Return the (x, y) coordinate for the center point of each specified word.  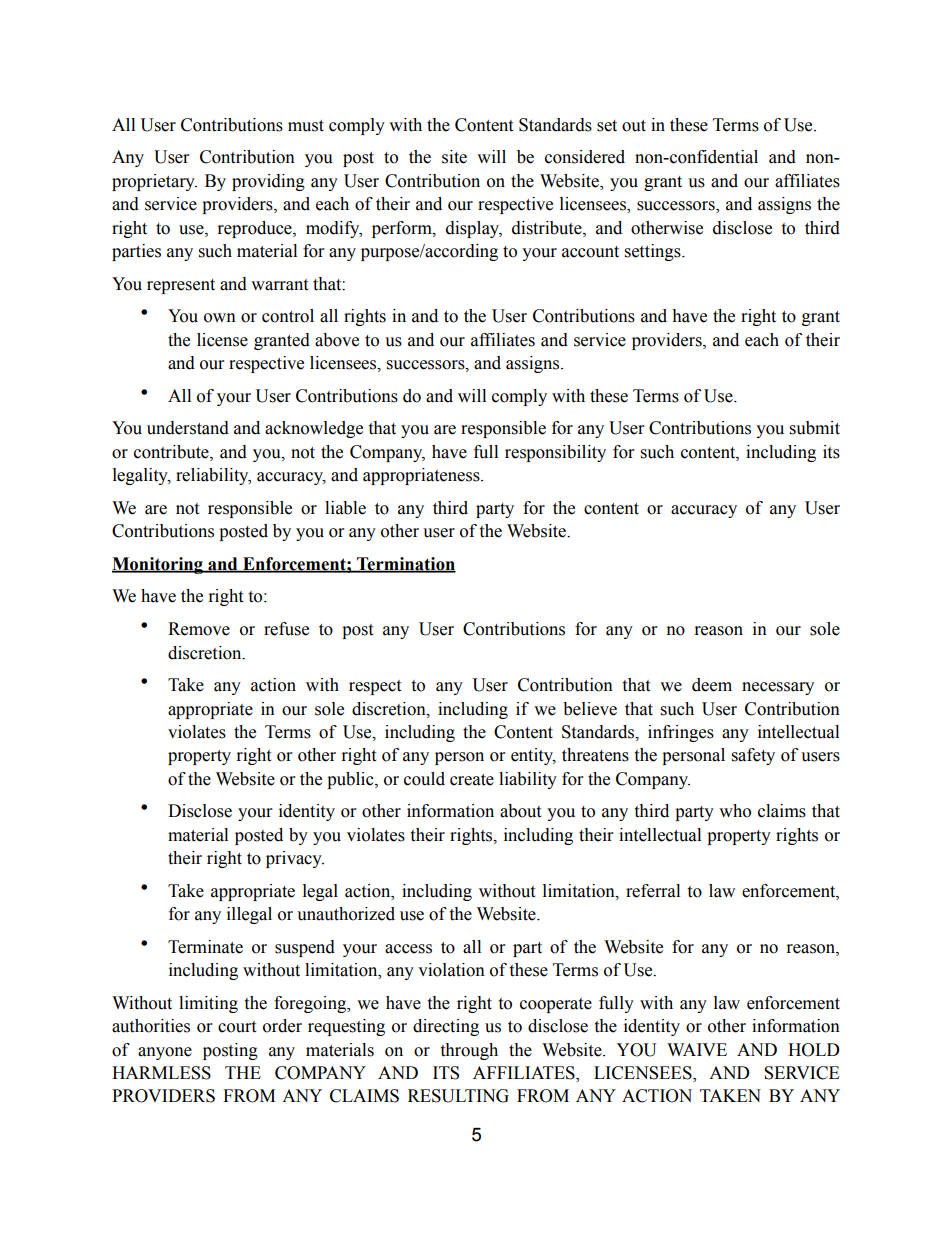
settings (654, 252)
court (237, 1027)
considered (585, 157)
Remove (199, 629)
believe (590, 709)
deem (712, 685)
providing (268, 182)
